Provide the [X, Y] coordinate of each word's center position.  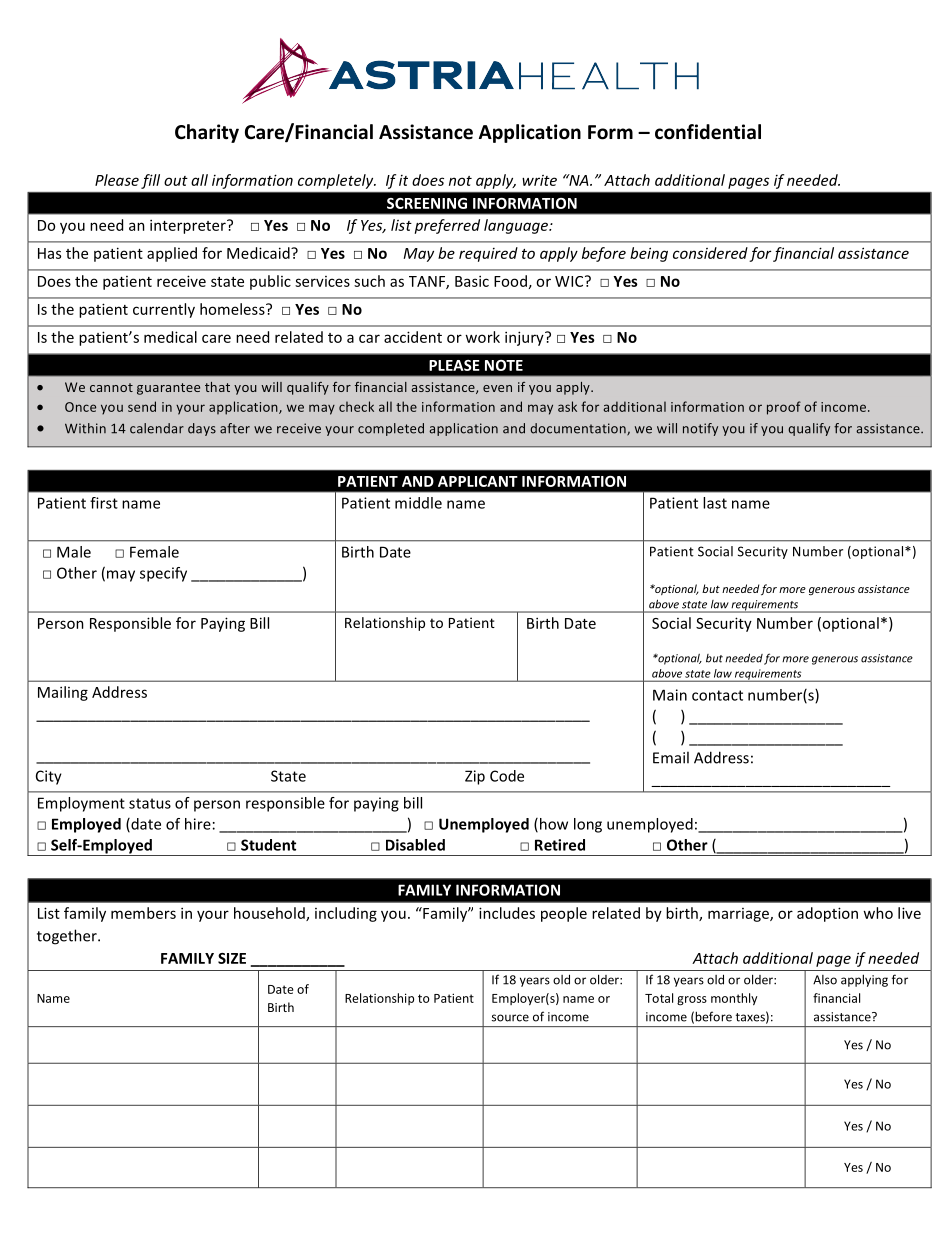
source [510, 1018]
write [539, 180]
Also [825, 980]
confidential [708, 132]
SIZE [232, 958]
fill [150, 181]
